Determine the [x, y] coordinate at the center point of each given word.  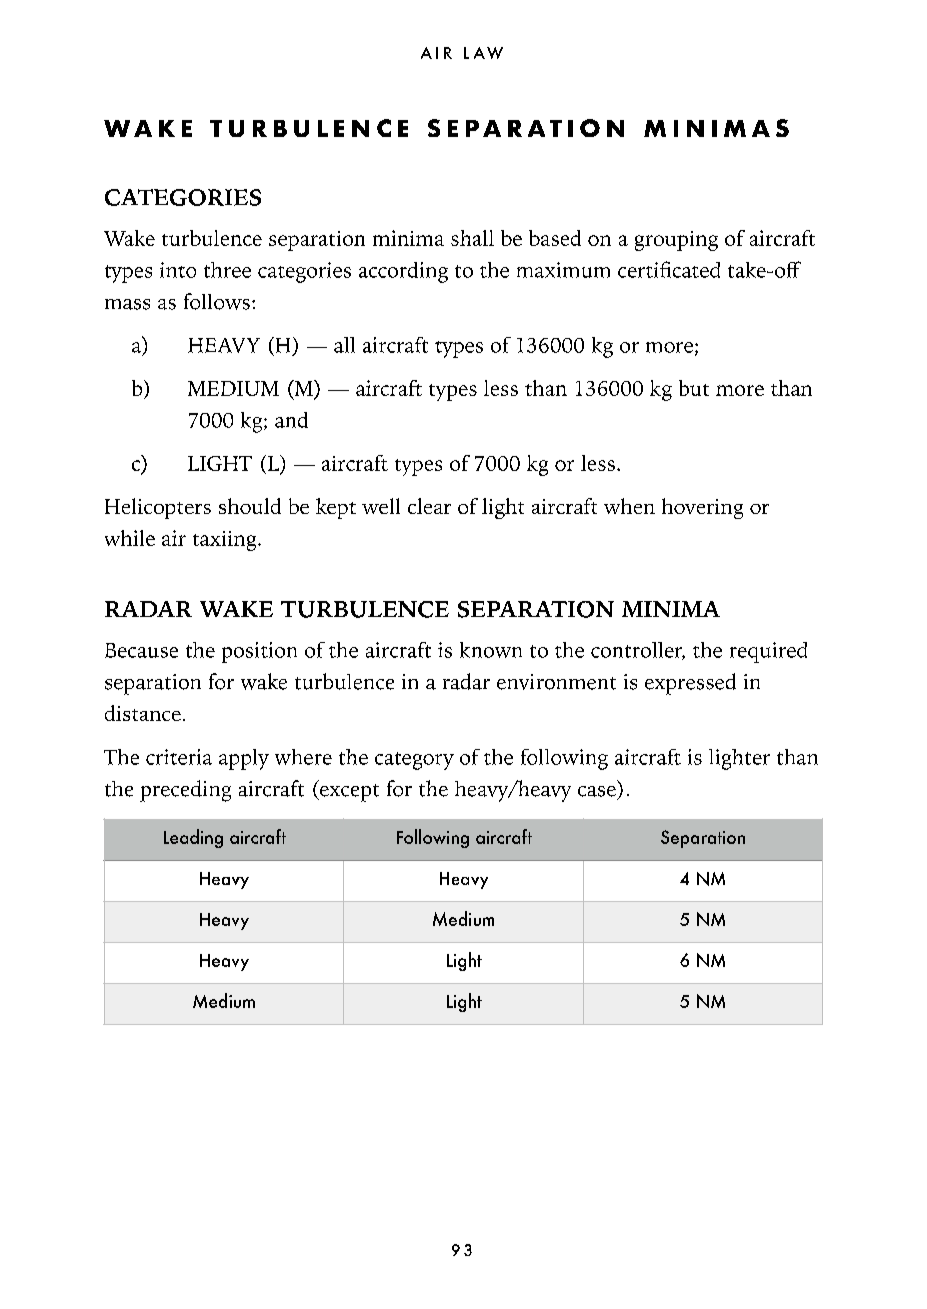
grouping [676, 241]
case [597, 791]
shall [472, 238]
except [348, 793]
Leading [193, 838]
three [227, 270]
